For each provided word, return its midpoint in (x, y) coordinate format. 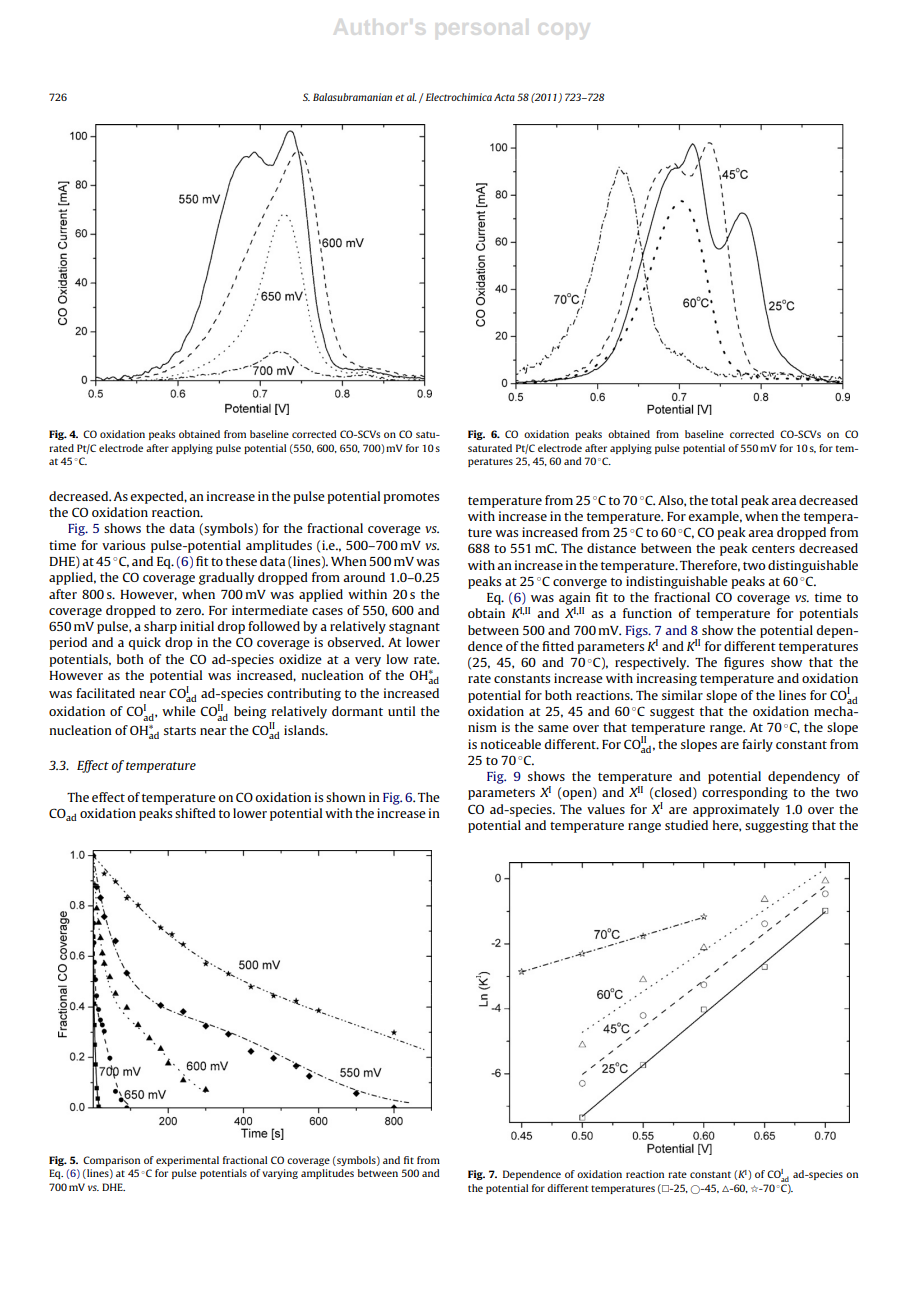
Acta (504, 97)
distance (611, 548)
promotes (411, 498)
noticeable (510, 744)
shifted (195, 813)
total (724, 500)
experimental (187, 1161)
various (123, 545)
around (364, 577)
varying (280, 1174)
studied (686, 825)
